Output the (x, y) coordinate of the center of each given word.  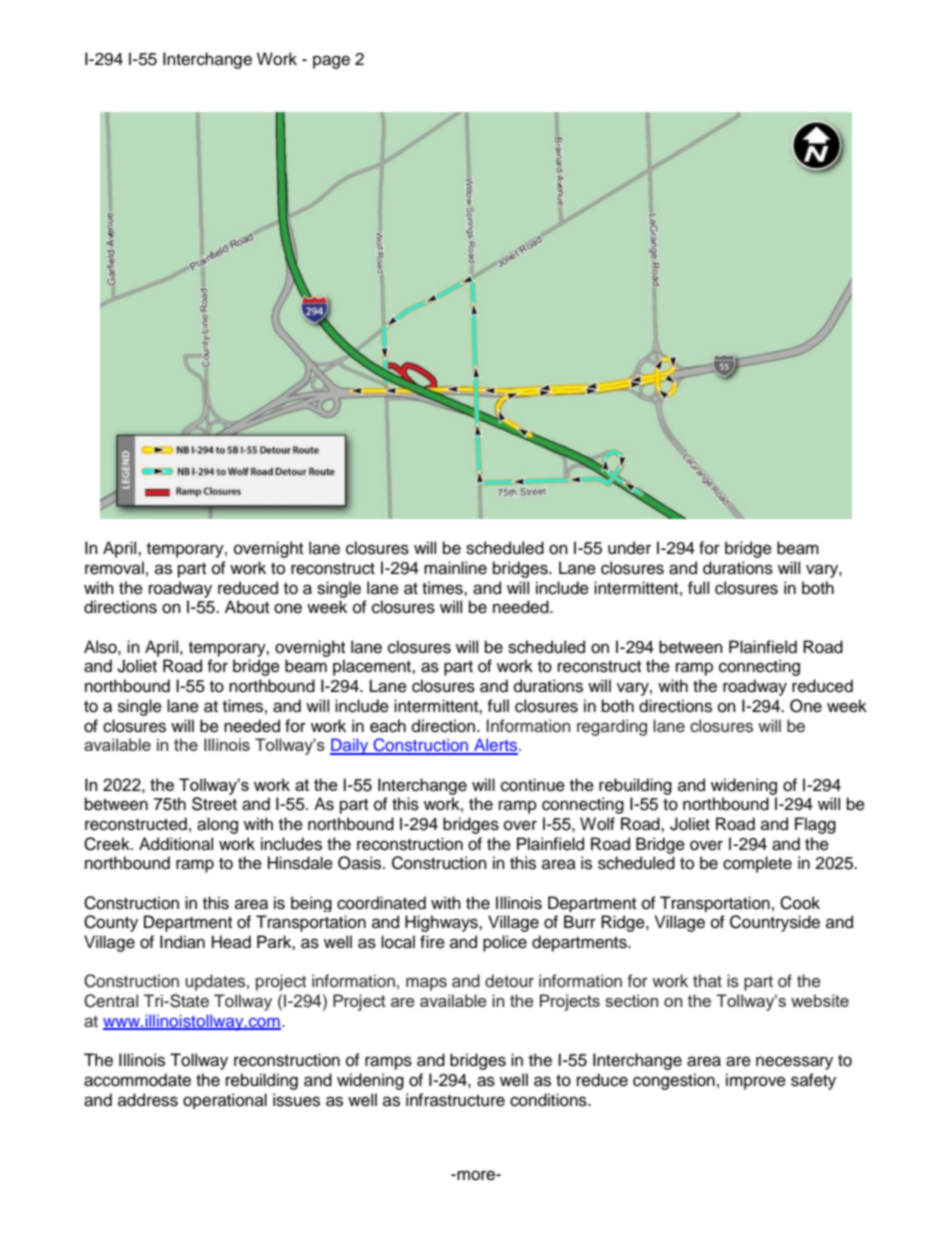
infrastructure (455, 1100)
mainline (455, 568)
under (629, 548)
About (247, 607)
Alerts (496, 746)
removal (114, 568)
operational (225, 1101)
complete (757, 864)
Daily (350, 746)
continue (533, 785)
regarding (612, 727)
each (388, 726)
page (331, 62)
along (217, 825)
